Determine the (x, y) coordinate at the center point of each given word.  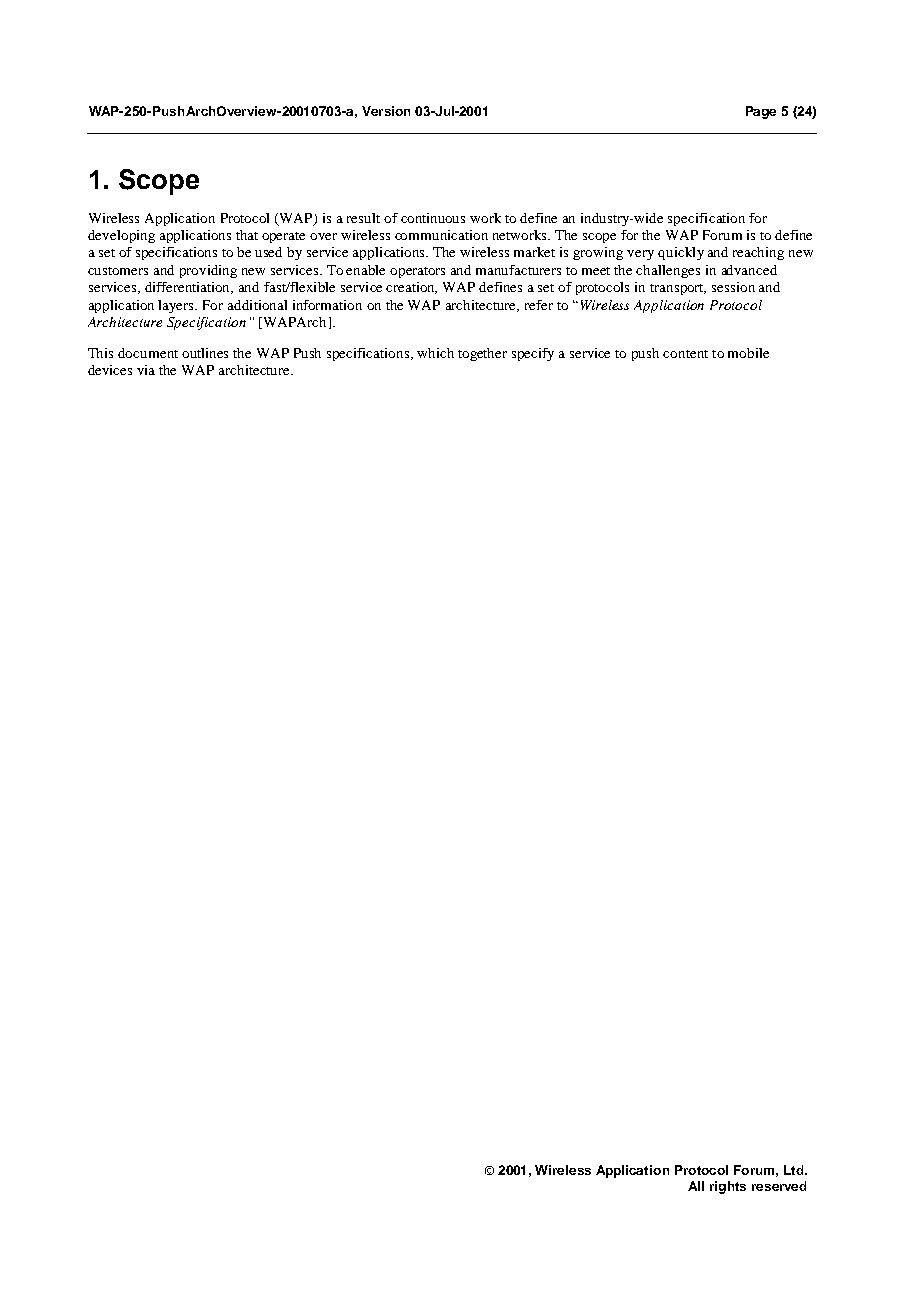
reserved (779, 1186)
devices (110, 370)
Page (761, 112)
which (435, 353)
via (146, 370)
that (247, 235)
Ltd (795, 1170)
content (685, 354)
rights (728, 1187)
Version (386, 111)
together (482, 354)
